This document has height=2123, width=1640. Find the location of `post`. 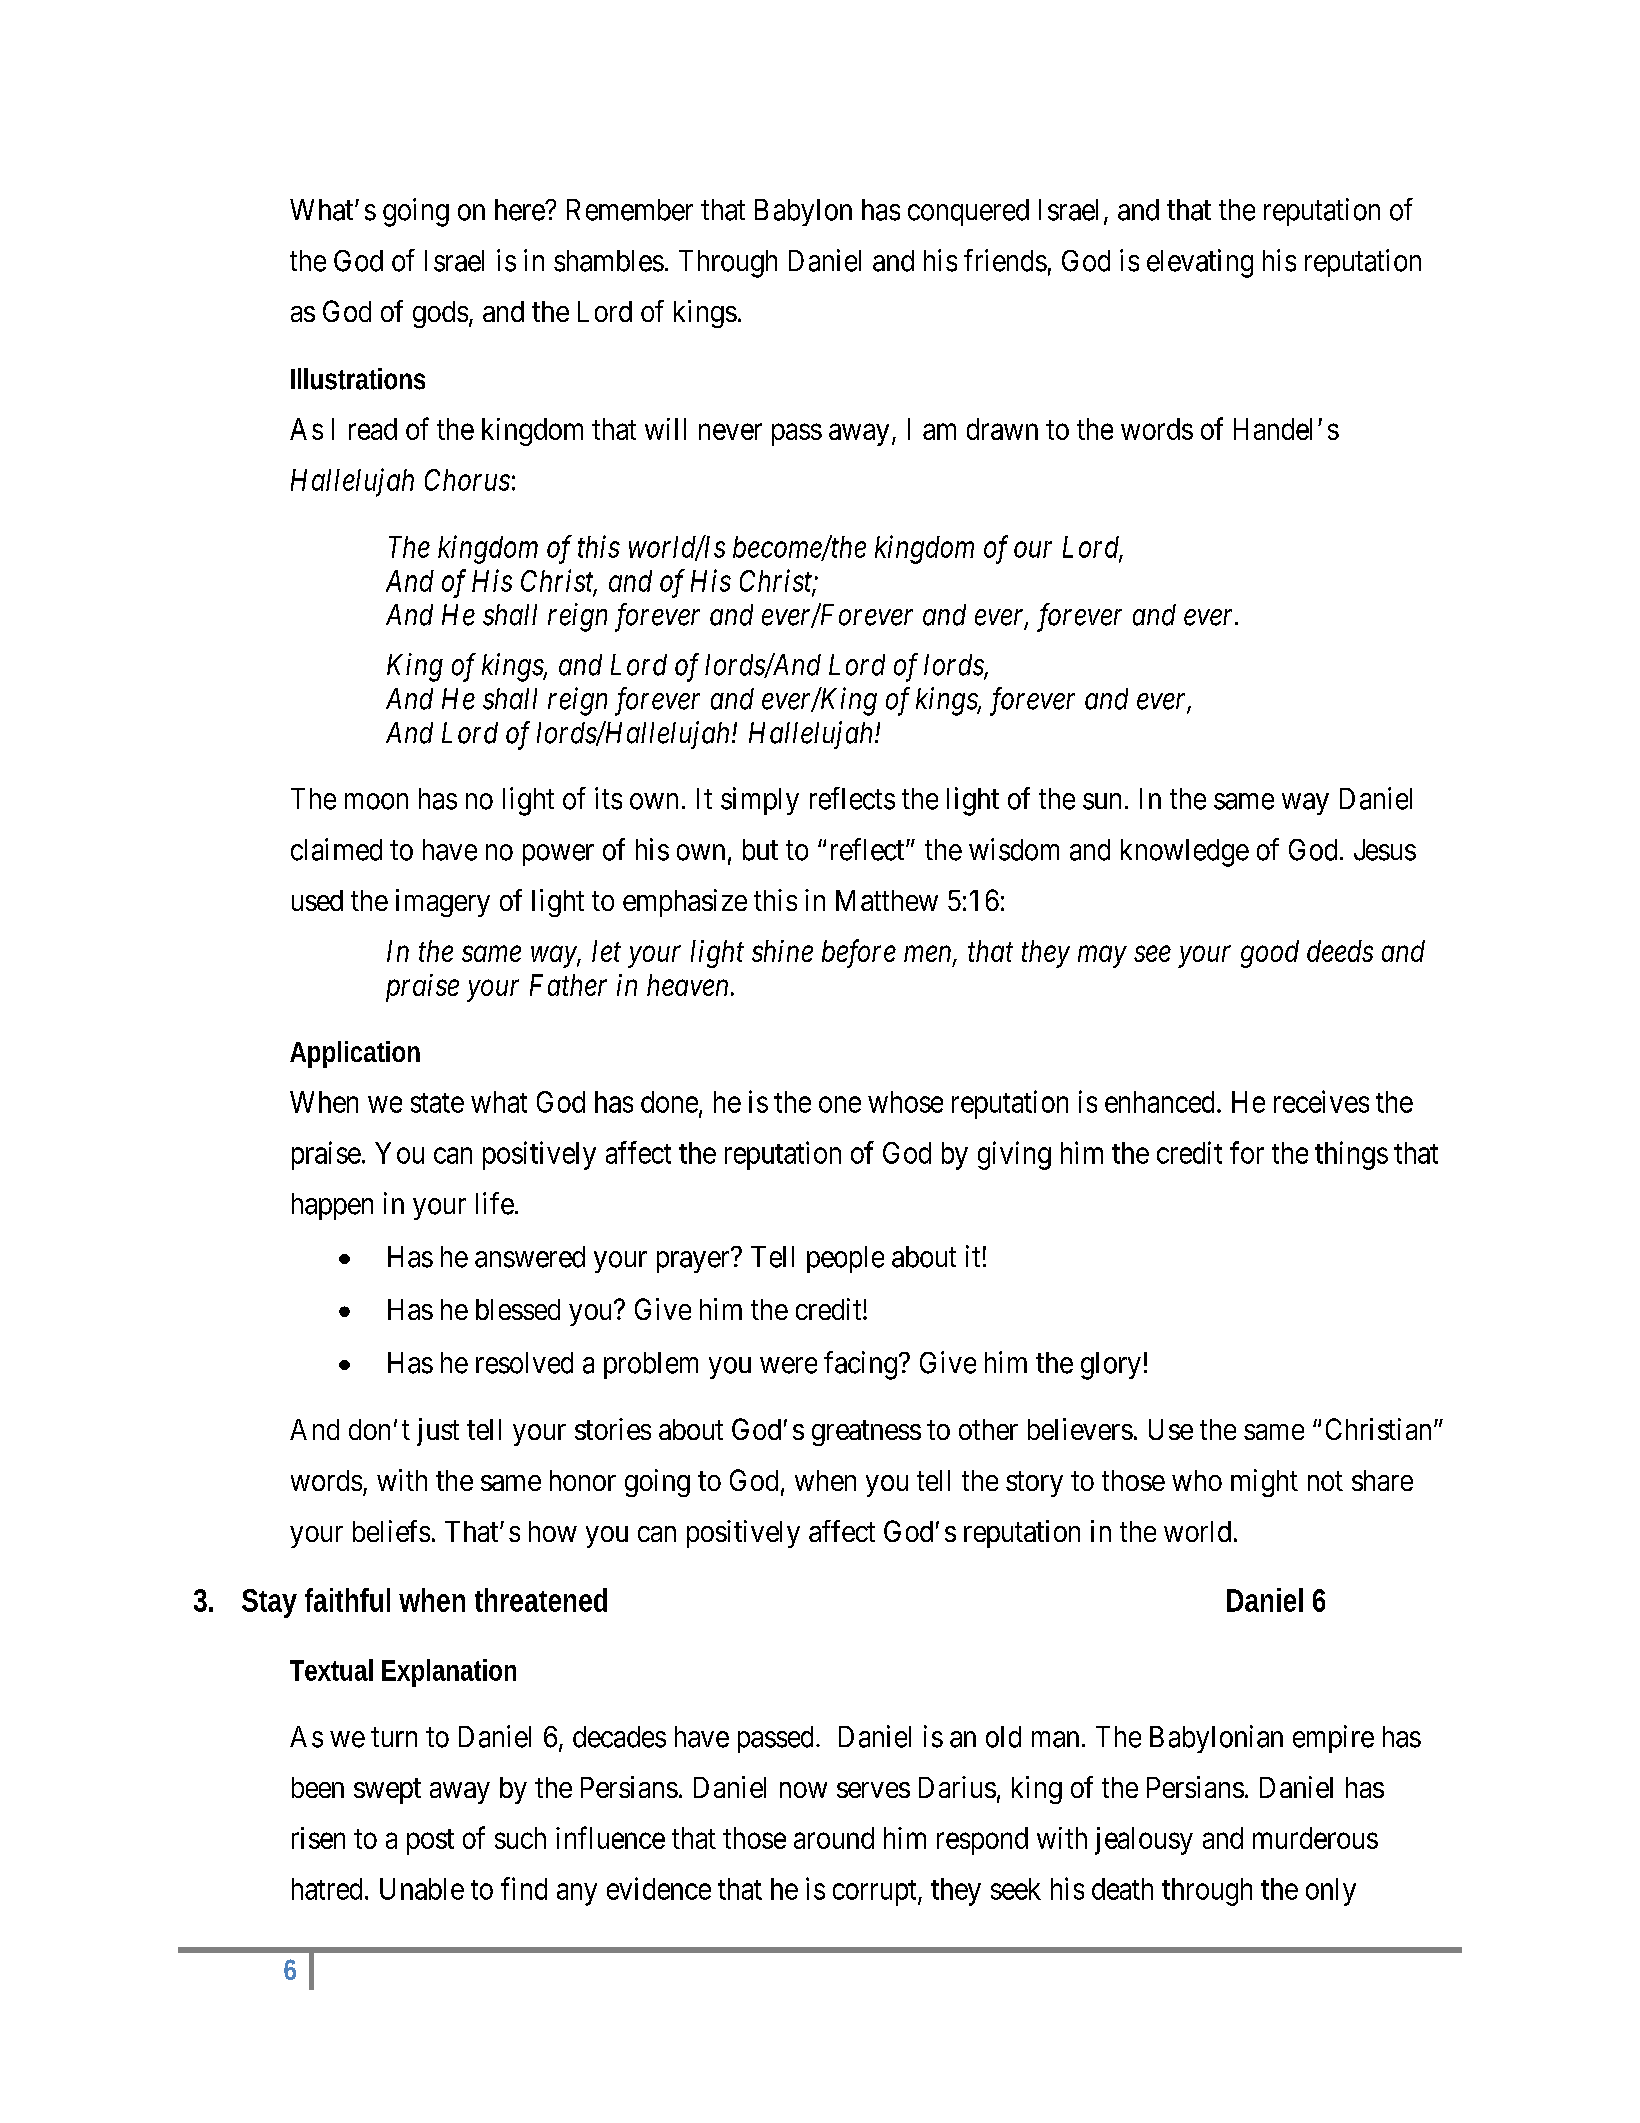

post is located at coordinates (430, 1842).
